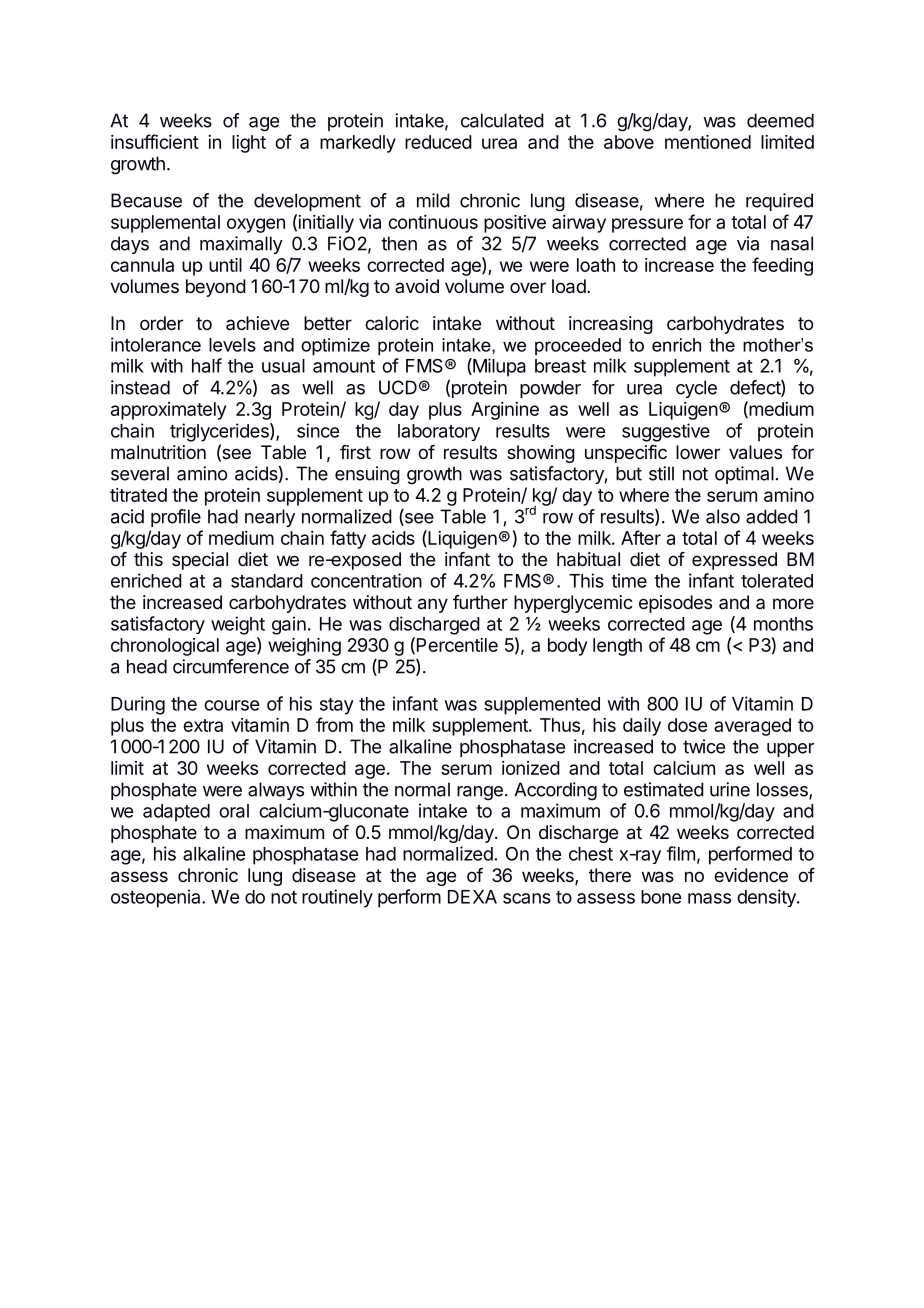 This screenshot has width=924, height=1308. Describe the element at coordinates (249, 144) in the screenshot. I see `light` at that location.
